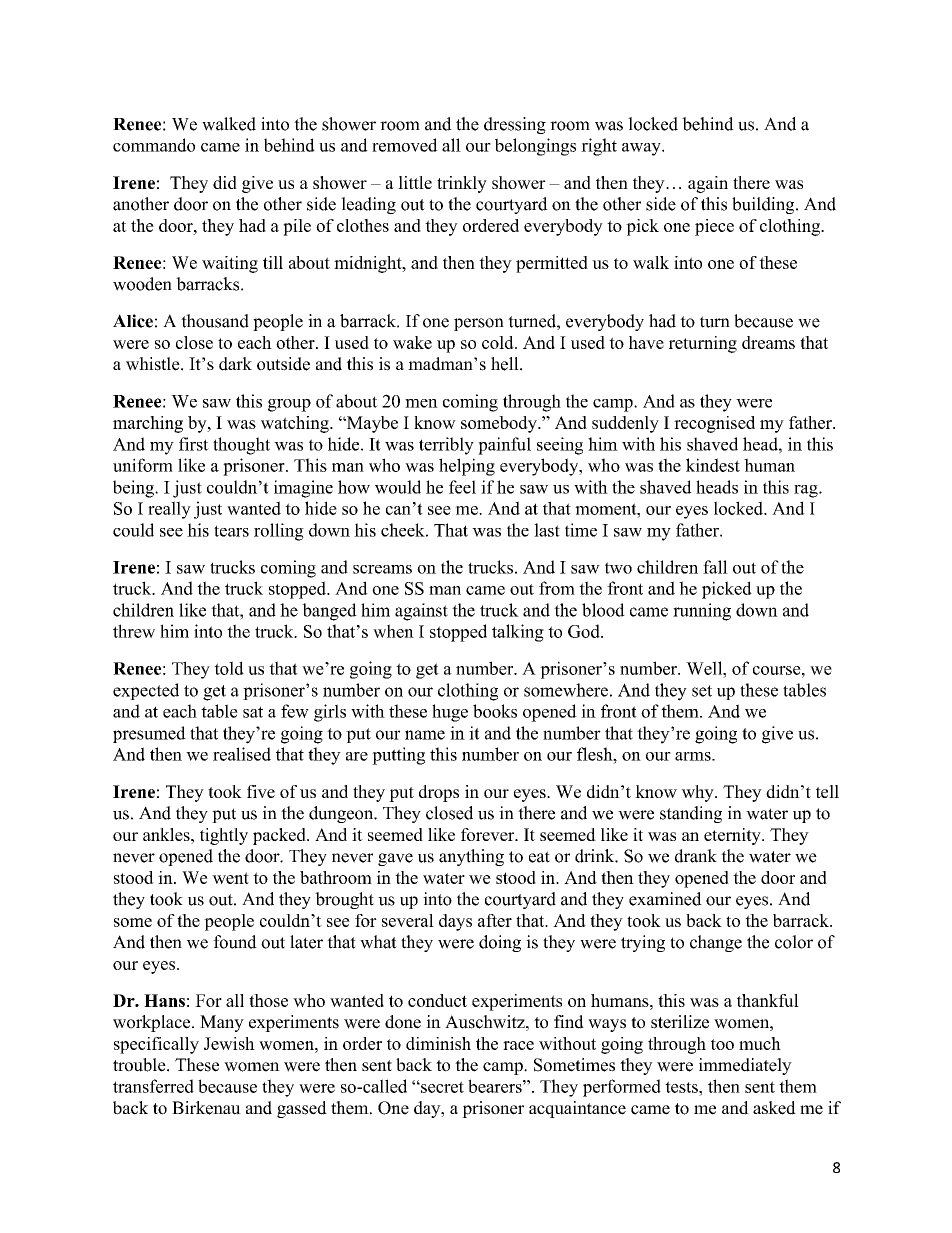 The height and width of the screenshot is (1233, 952). I want to click on eternity, so click(733, 836).
